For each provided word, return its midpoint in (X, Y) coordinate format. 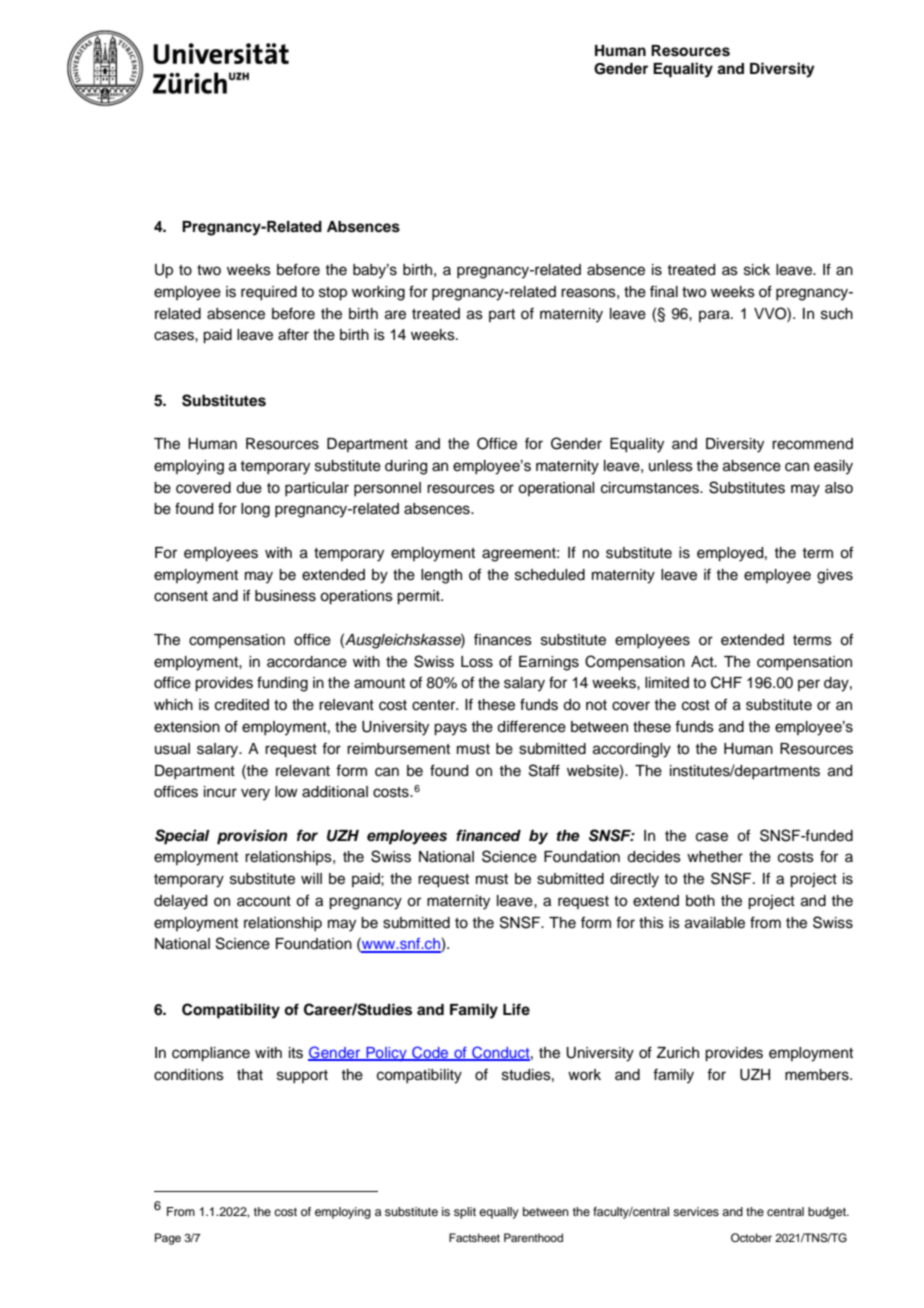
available (715, 923)
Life (516, 1009)
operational (556, 489)
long (255, 510)
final (664, 291)
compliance (211, 1054)
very (255, 794)
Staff (544, 770)
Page (168, 1239)
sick (757, 270)
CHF (726, 682)
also (839, 488)
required (269, 293)
